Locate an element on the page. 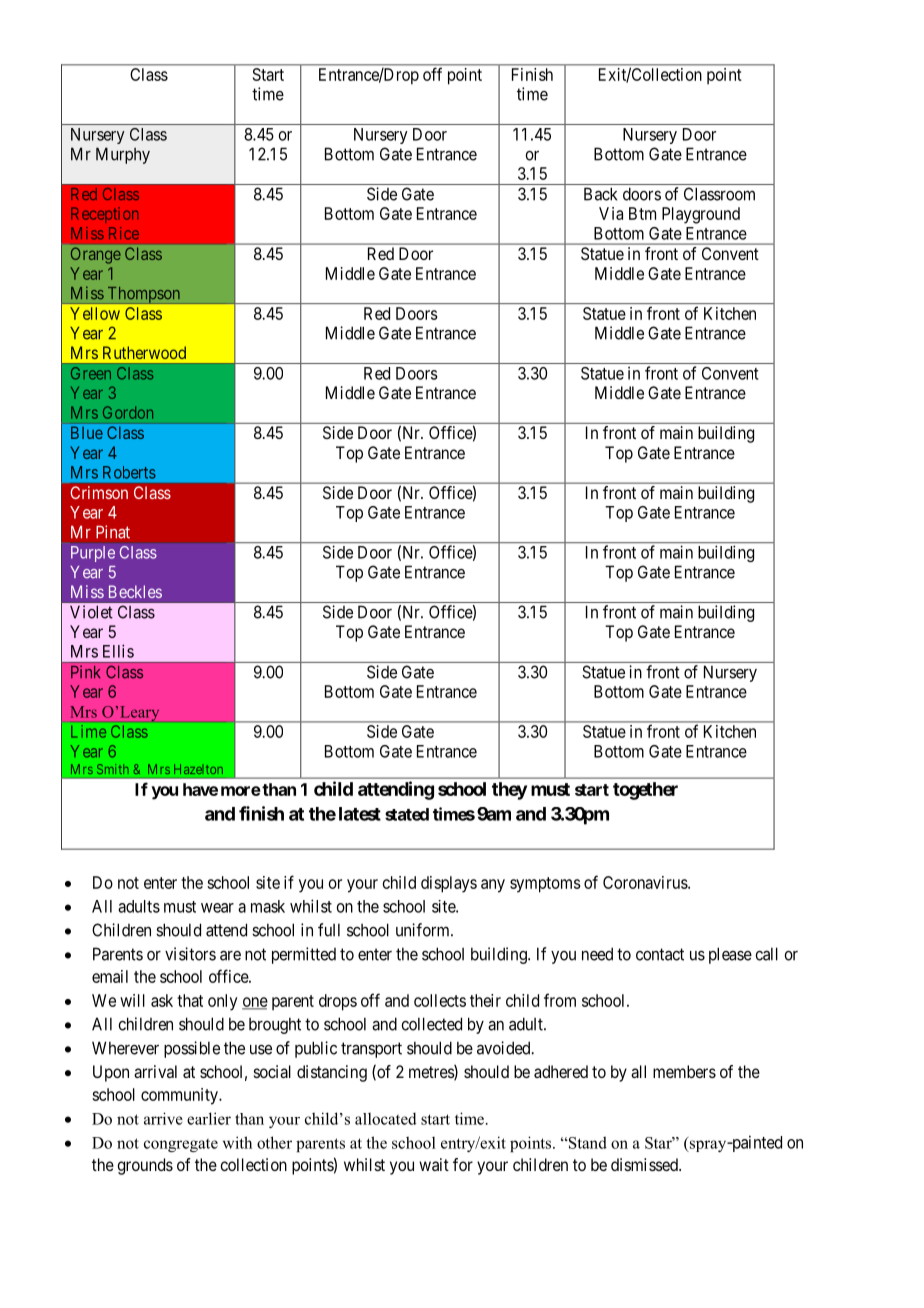 The width and height of the document is (924, 1308). Back is located at coordinates (600, 194).
